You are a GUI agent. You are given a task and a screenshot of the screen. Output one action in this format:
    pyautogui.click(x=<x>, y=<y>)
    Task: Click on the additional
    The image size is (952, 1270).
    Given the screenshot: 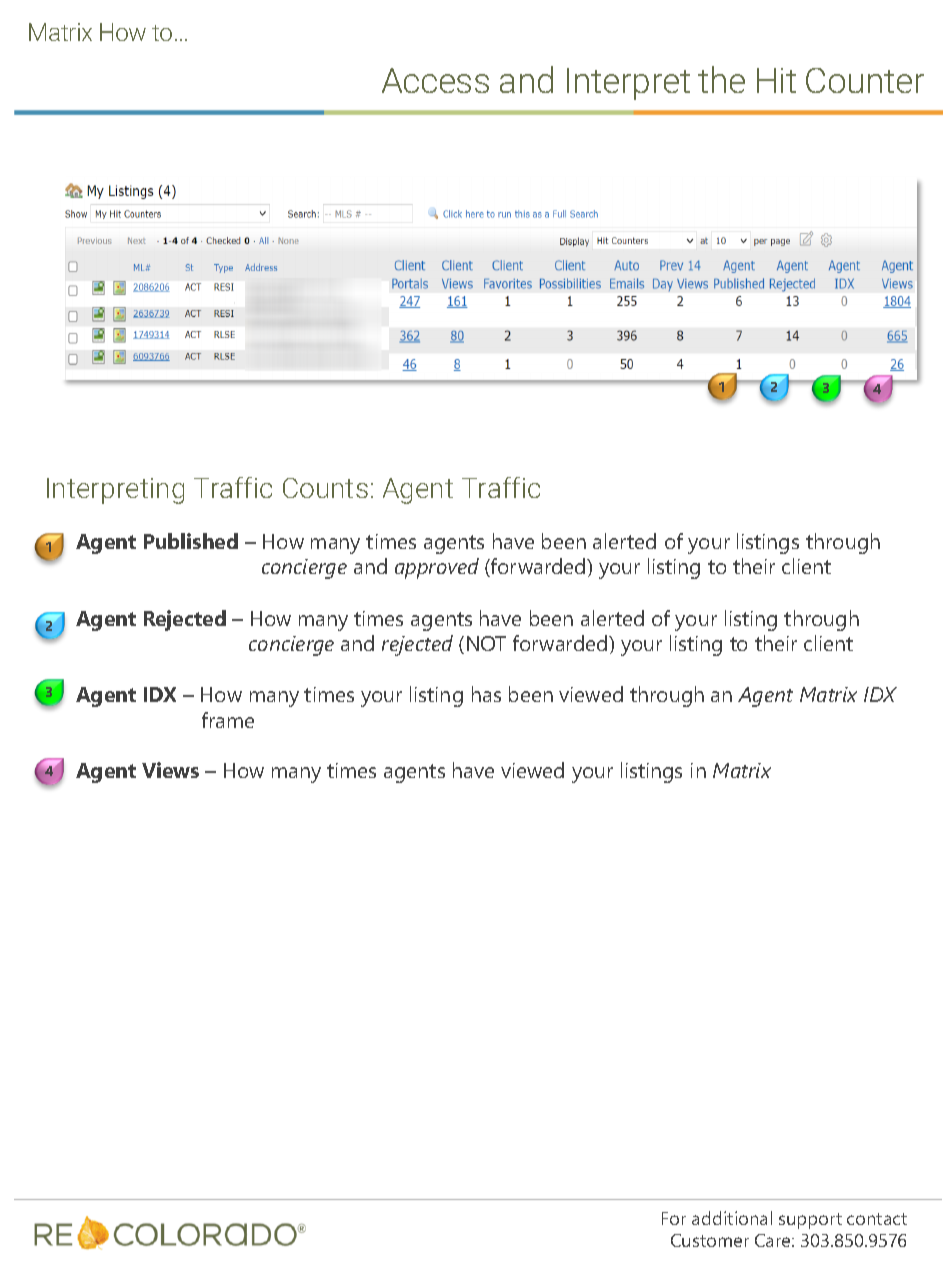 What is the action you would take?
    pyautogui.click(x=732, y=1218)
